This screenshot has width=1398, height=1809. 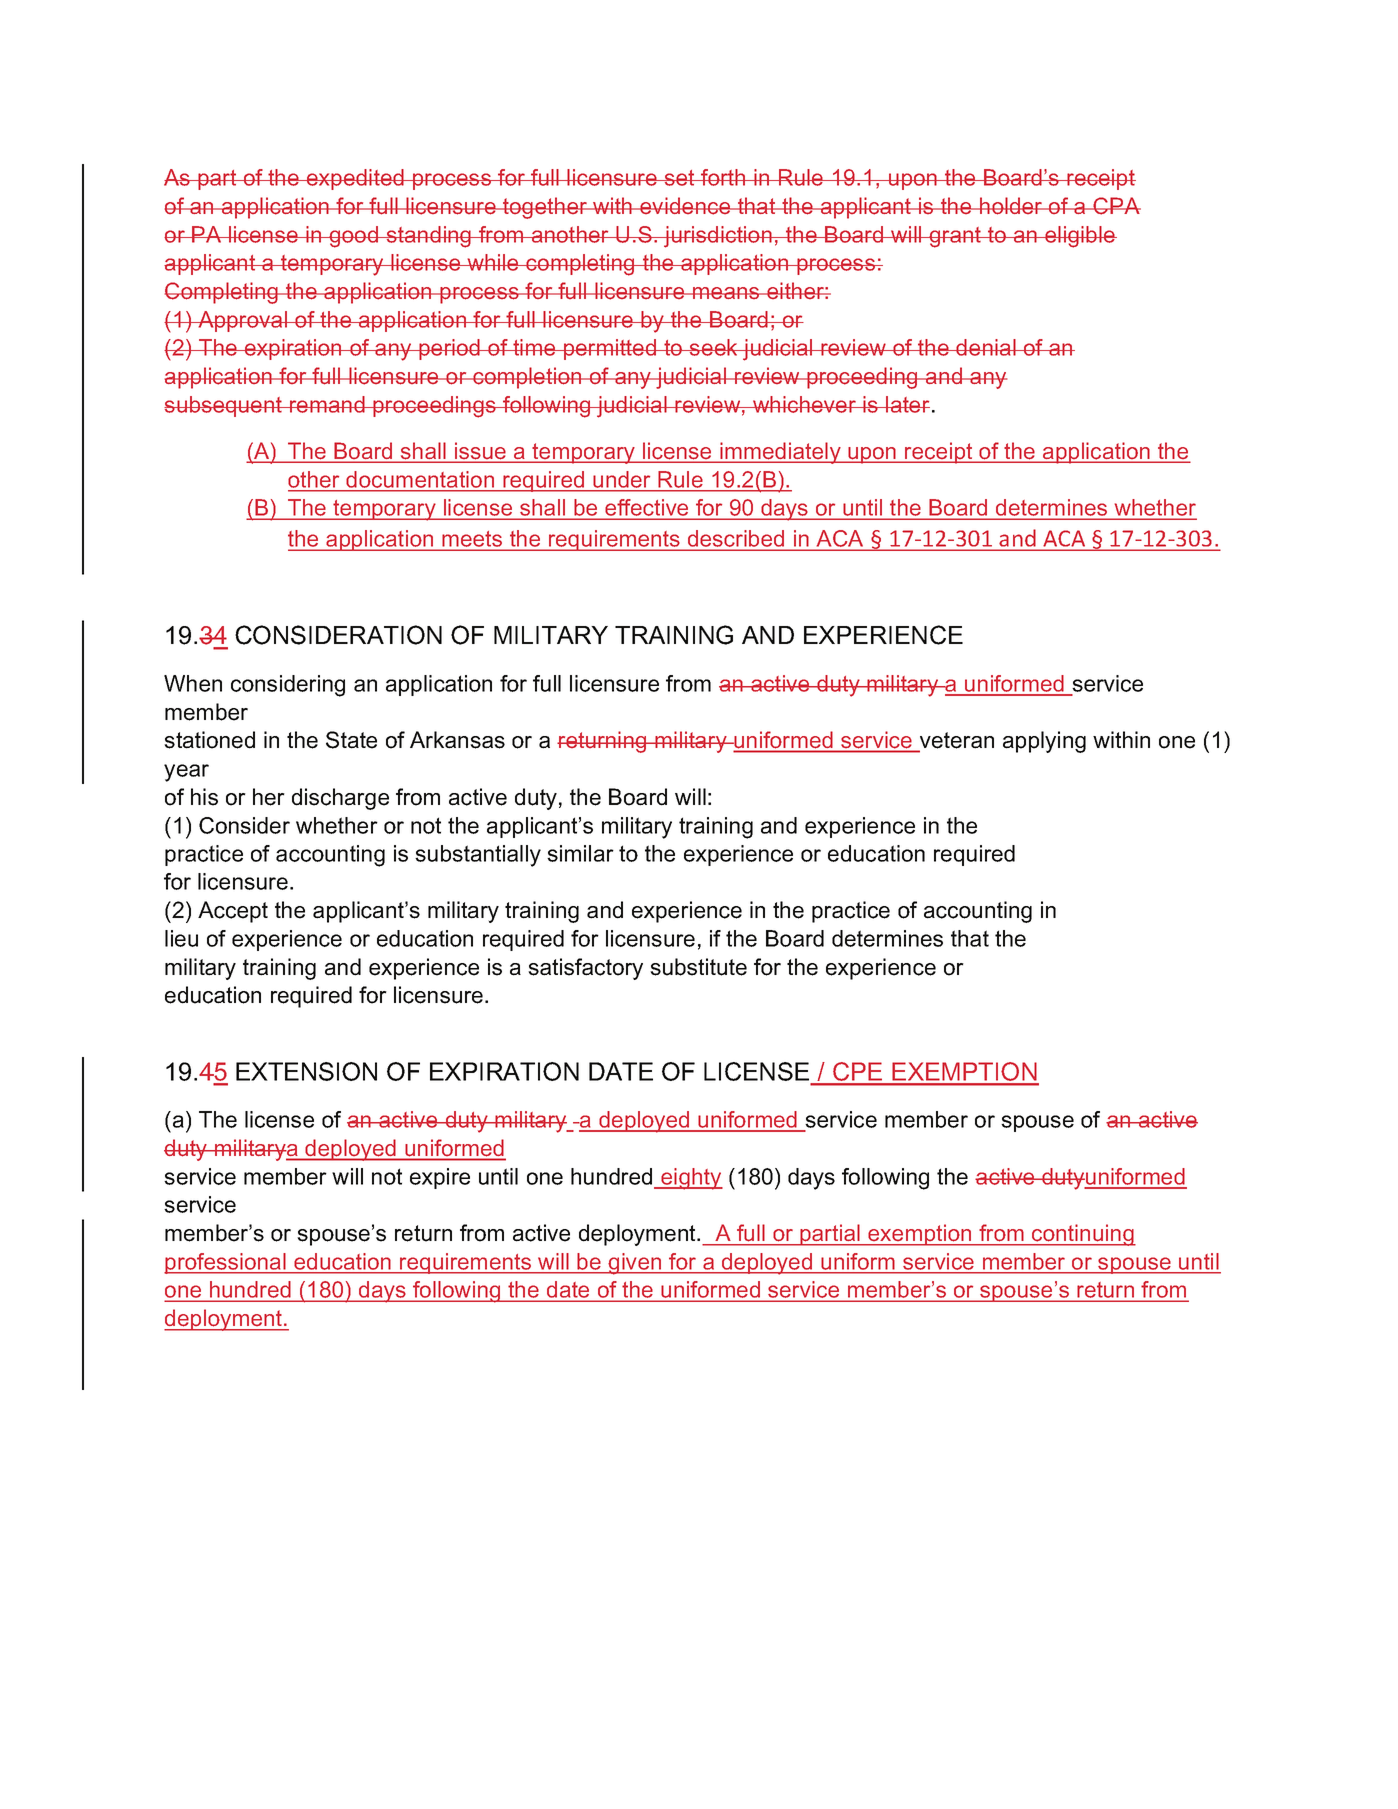 What do you see at coordinates (1011, 206) in the screenshot?
I see `holder` at bounding box center [1011, 206].
